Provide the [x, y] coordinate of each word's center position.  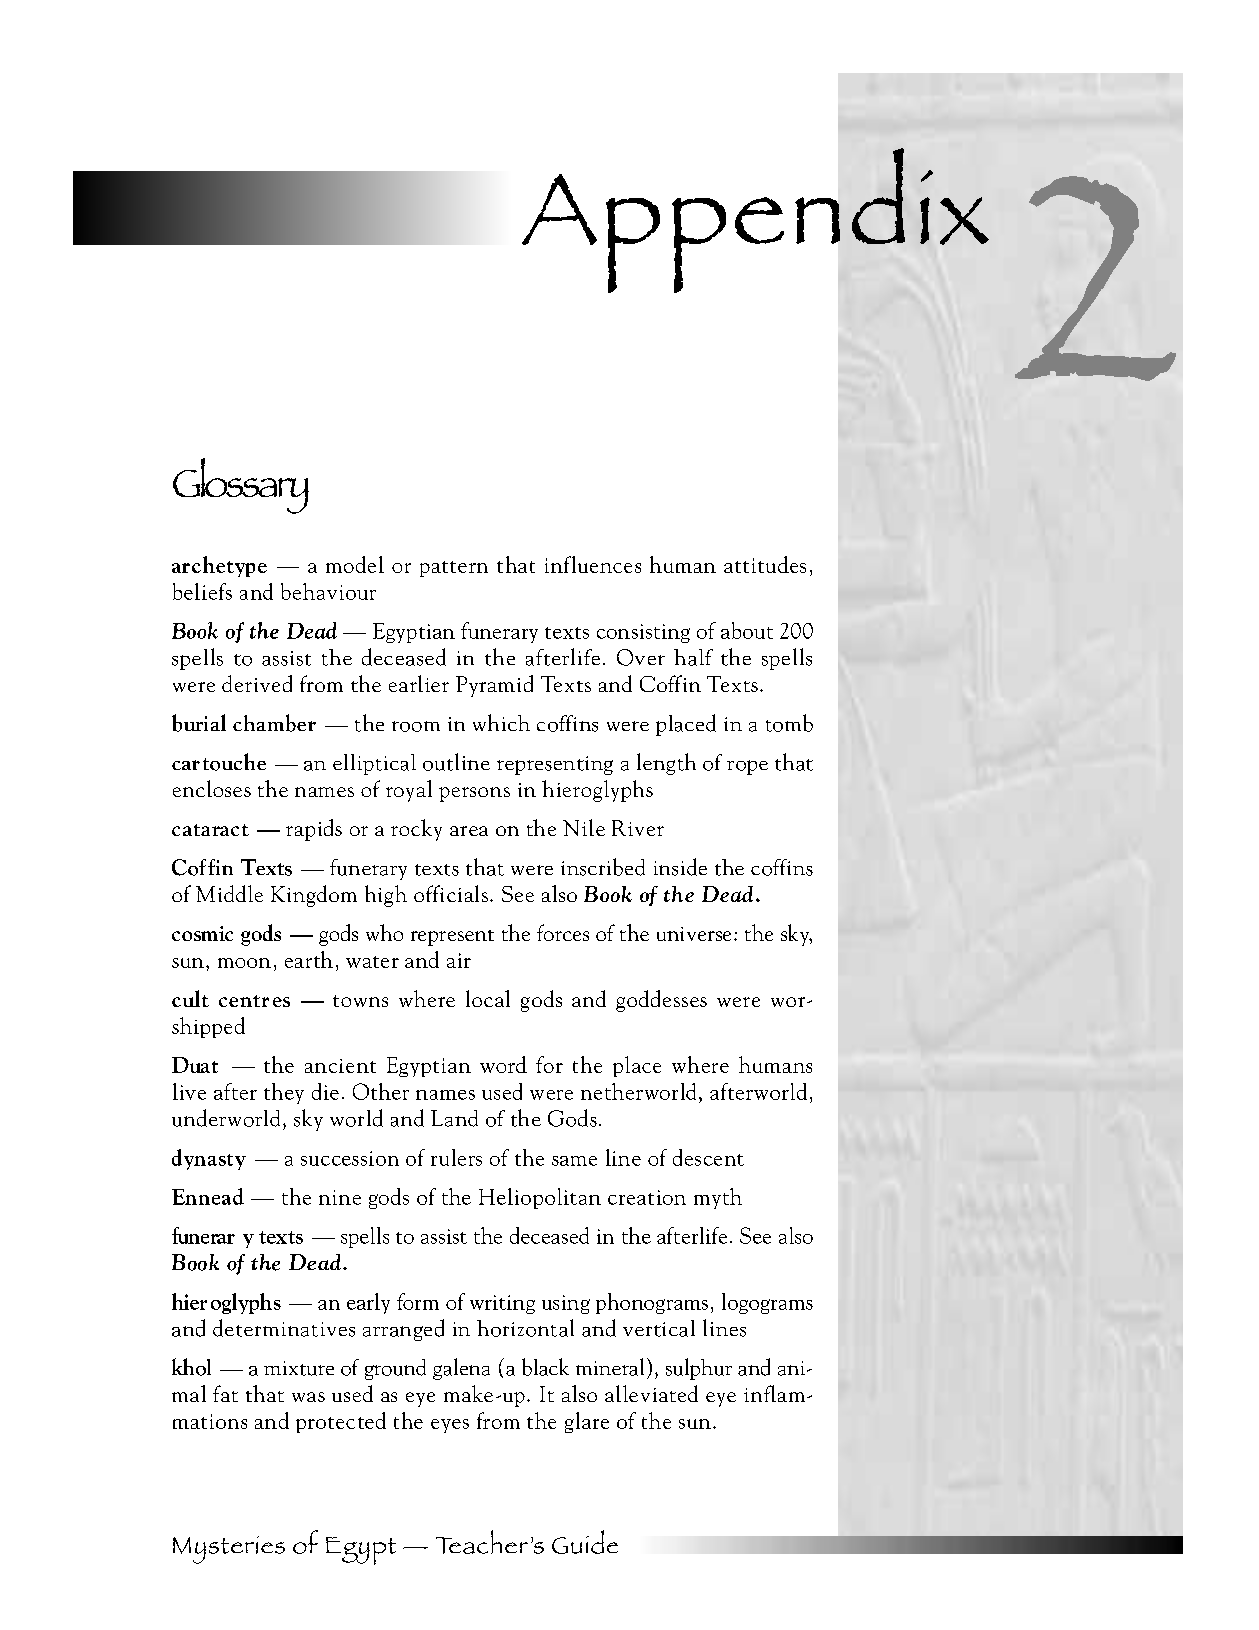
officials [451, 893]
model [355, 564]
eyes [450, 1426]
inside [680, 867]
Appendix [755, 221]
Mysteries [229, 1550]
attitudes [765, 564]
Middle [229, 893]
